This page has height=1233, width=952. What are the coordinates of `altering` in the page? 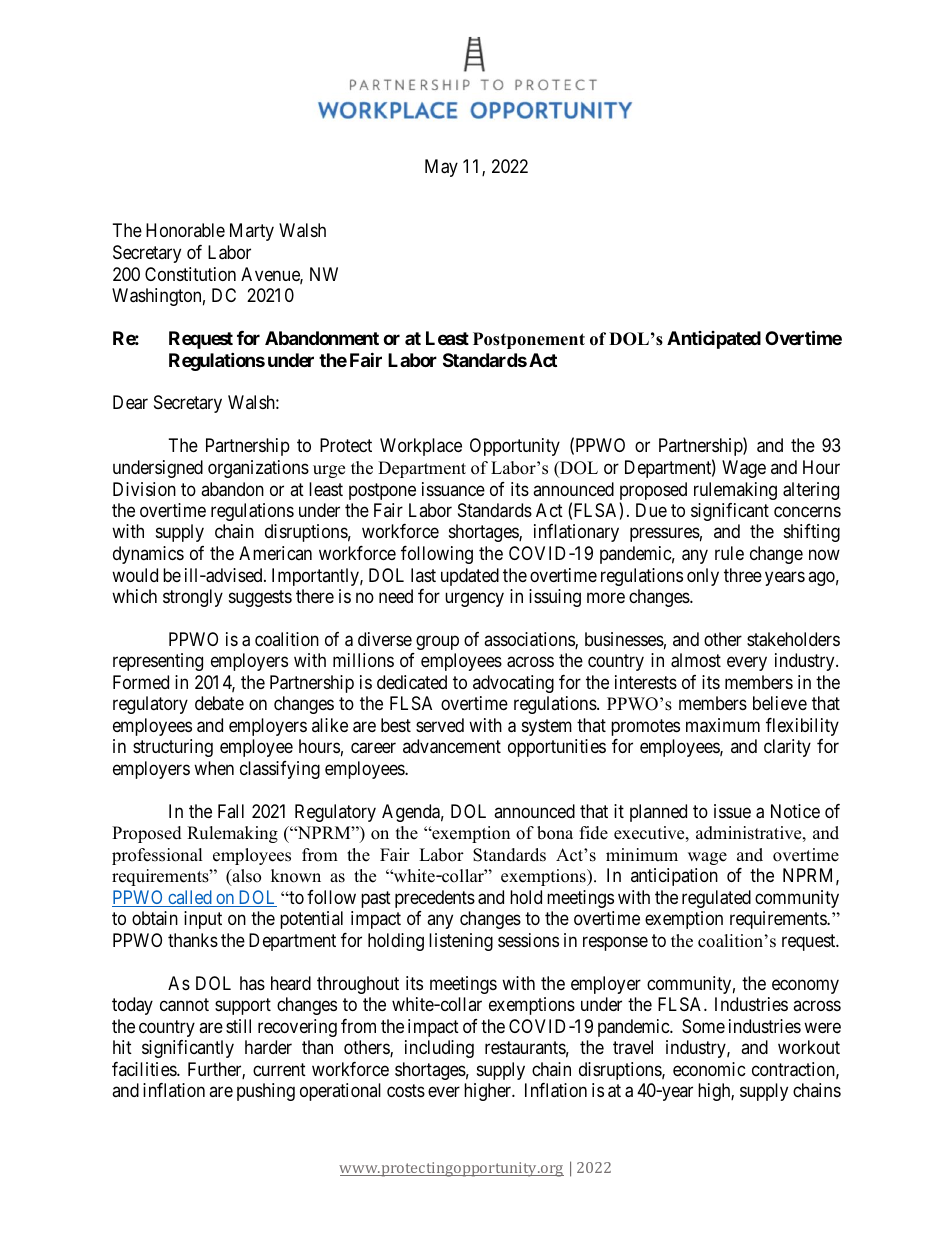 It's located at (811, 491).
